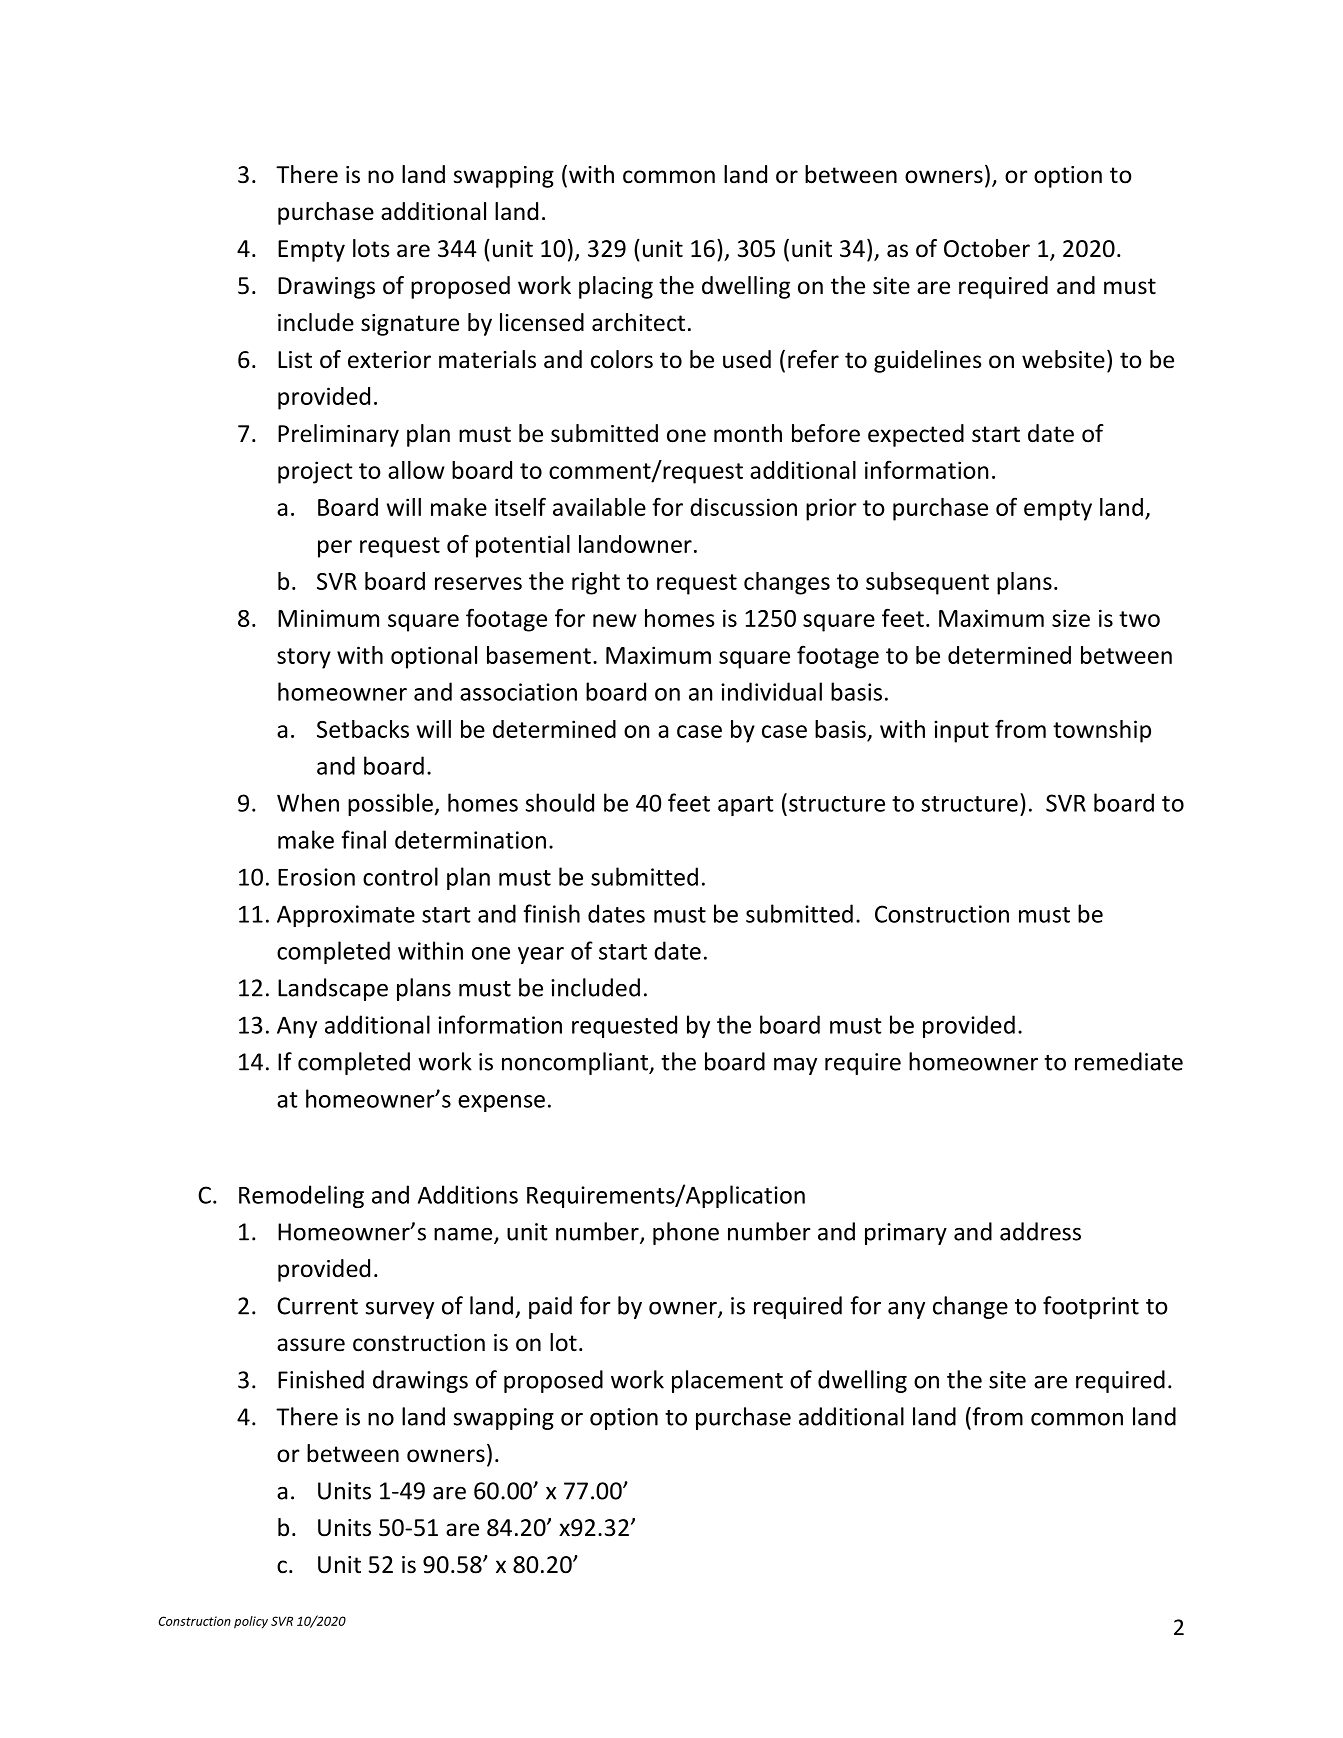 This page has height=1738, width=1343. What do you see at coordinates (638, 322) in the page?
I see `architect` at bounding box center [638, 322].
